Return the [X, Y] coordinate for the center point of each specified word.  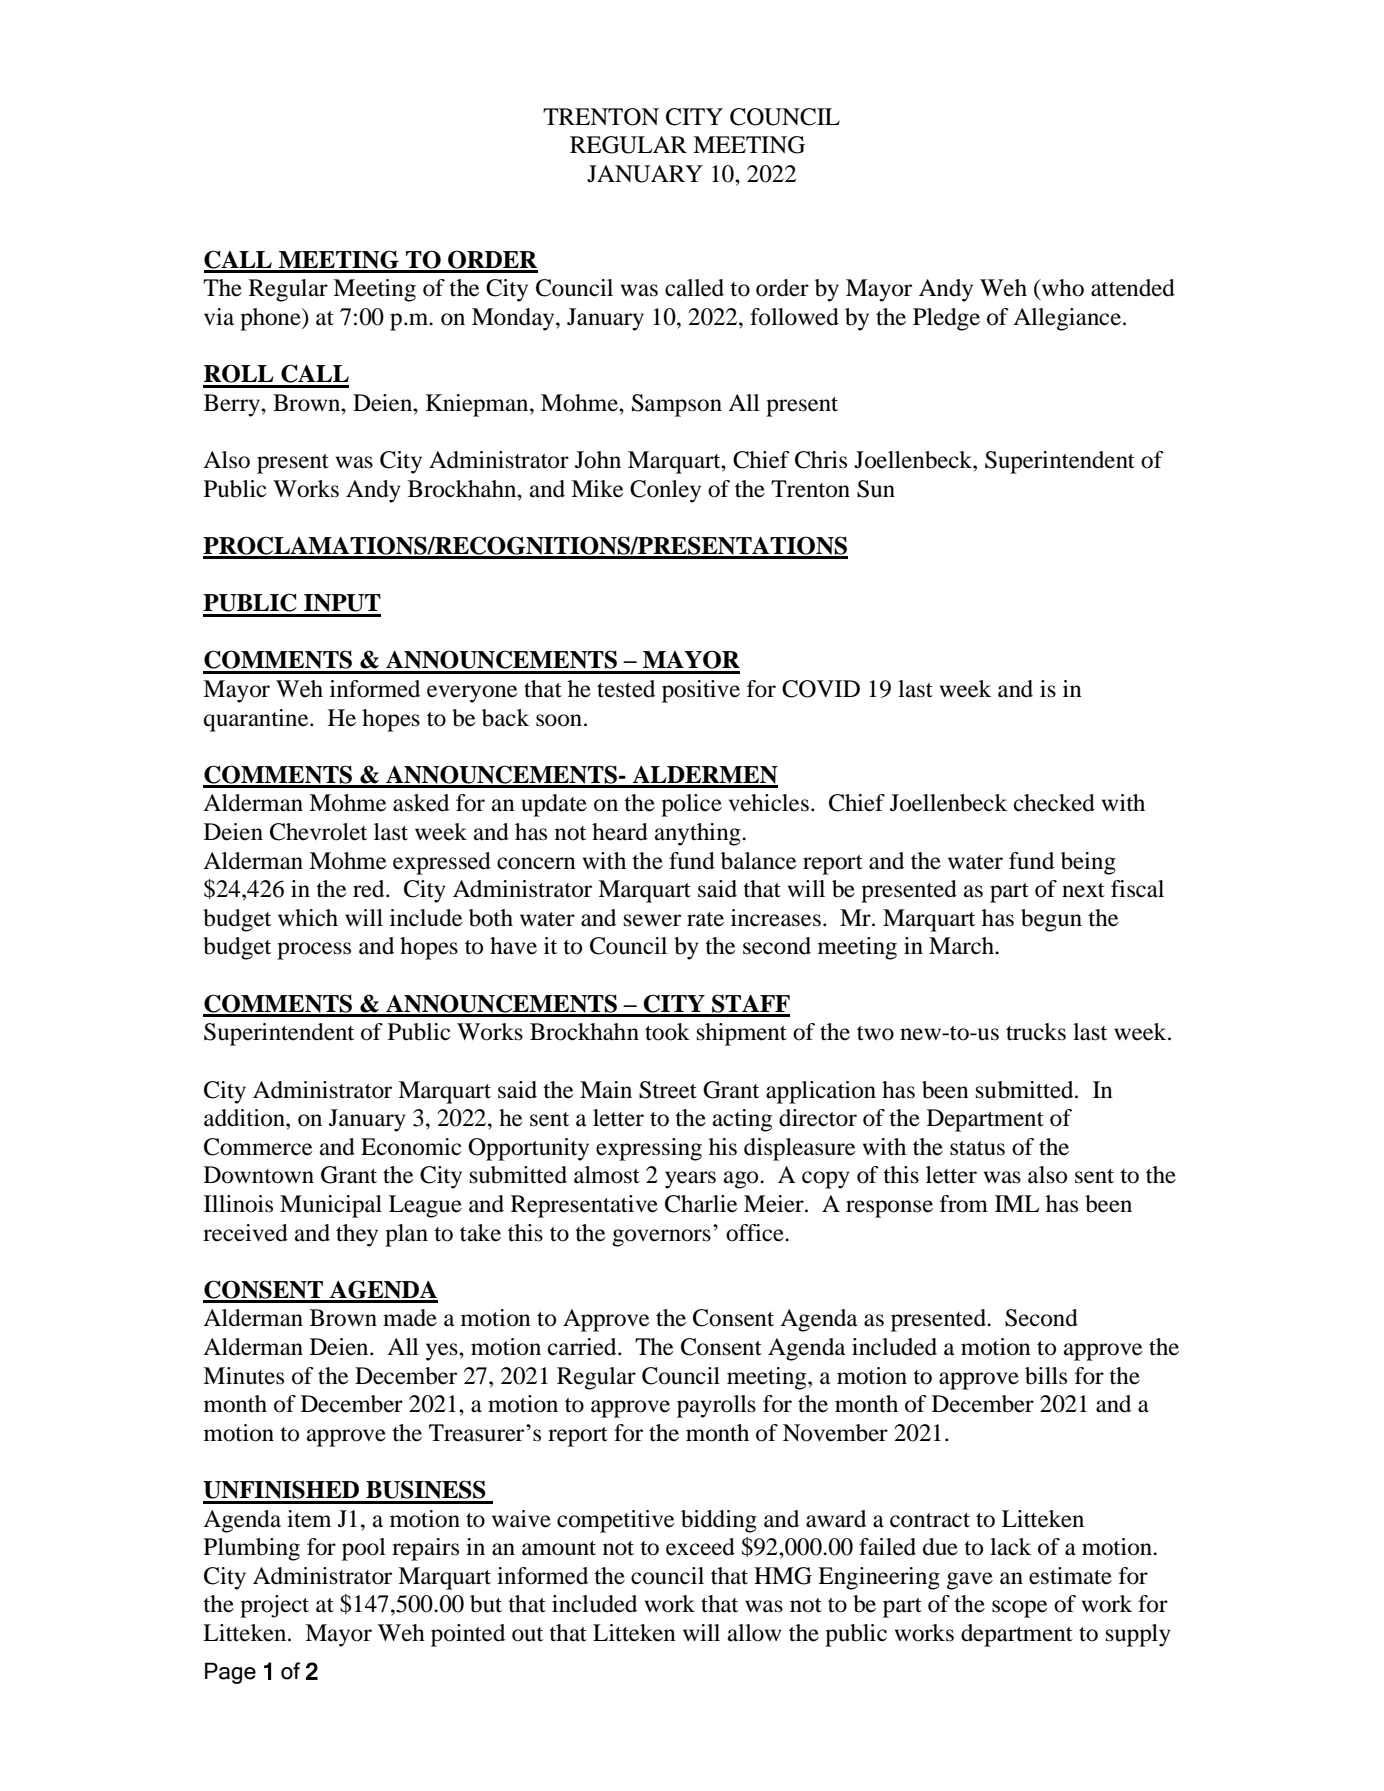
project [274, 1606]
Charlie [701, 1204]
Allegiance [1067, 319]
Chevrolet [318, 832]
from [964, 1204]
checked [1054, 803]
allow [754, 1633]
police [691, 805]
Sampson [677, 405]
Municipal [331, 1206]
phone [271, 319]
